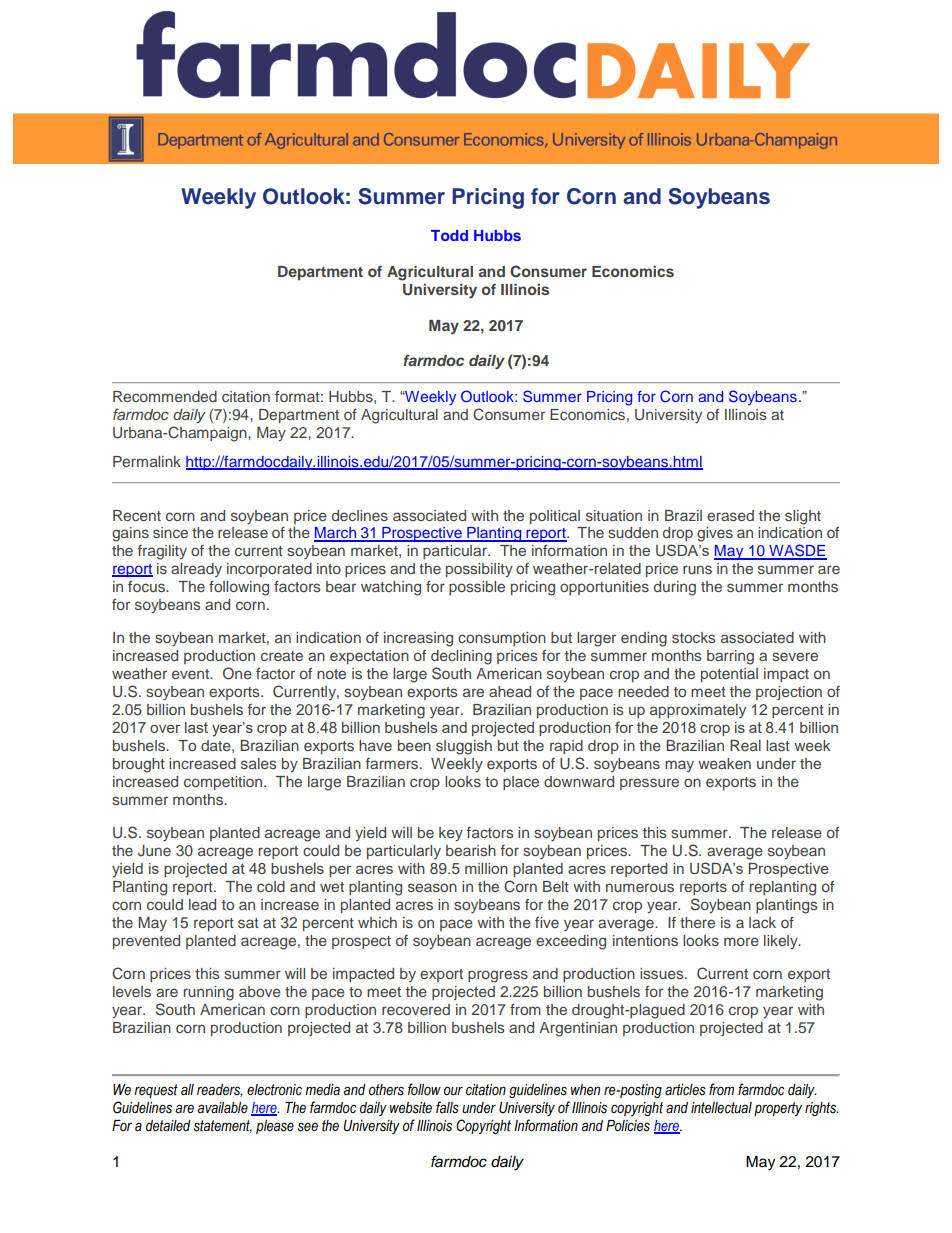  I want to click on erased, so click(730, 515).
